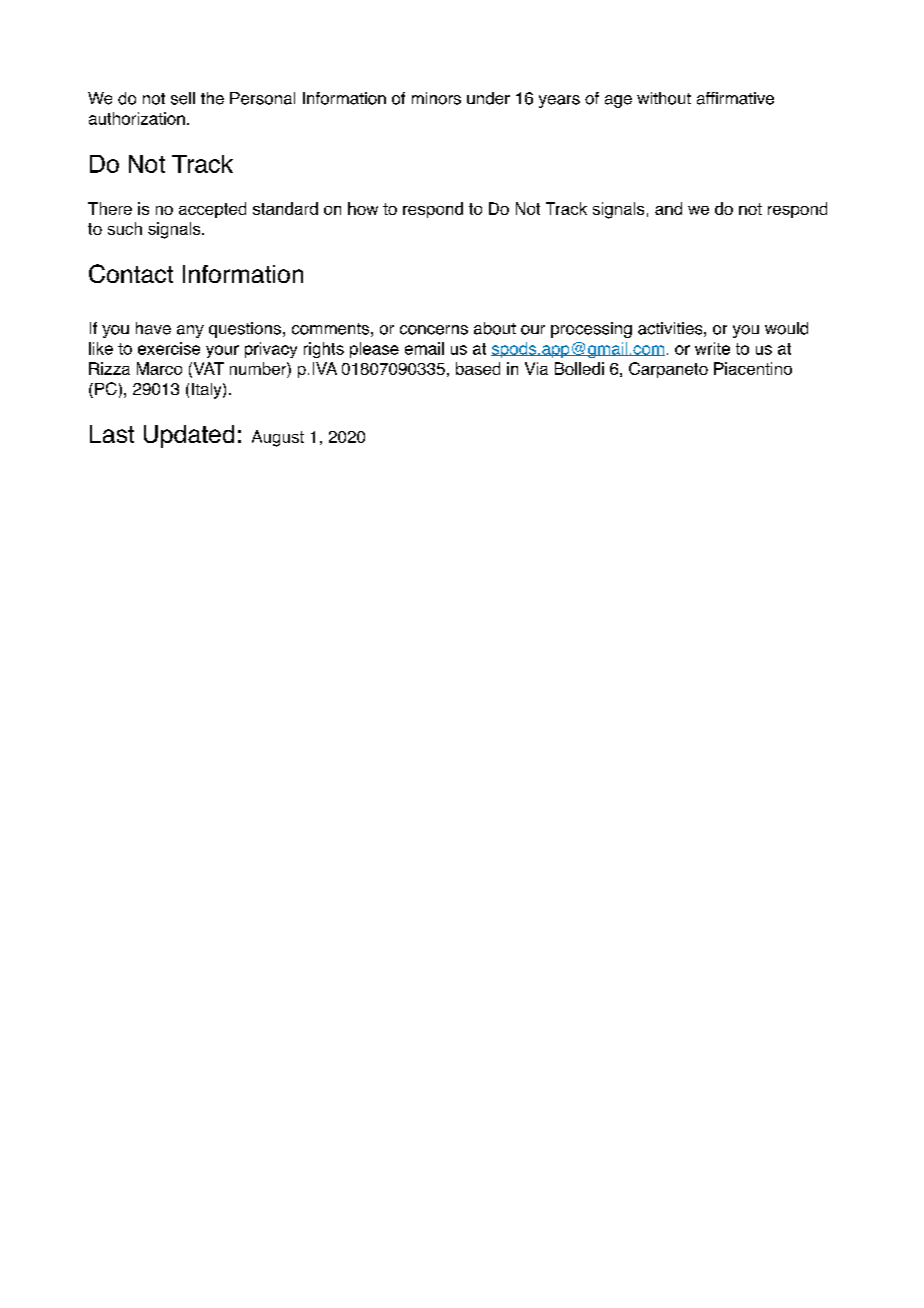 This document has height=1308, width=924. I want to click on would, so click(786, 328).
